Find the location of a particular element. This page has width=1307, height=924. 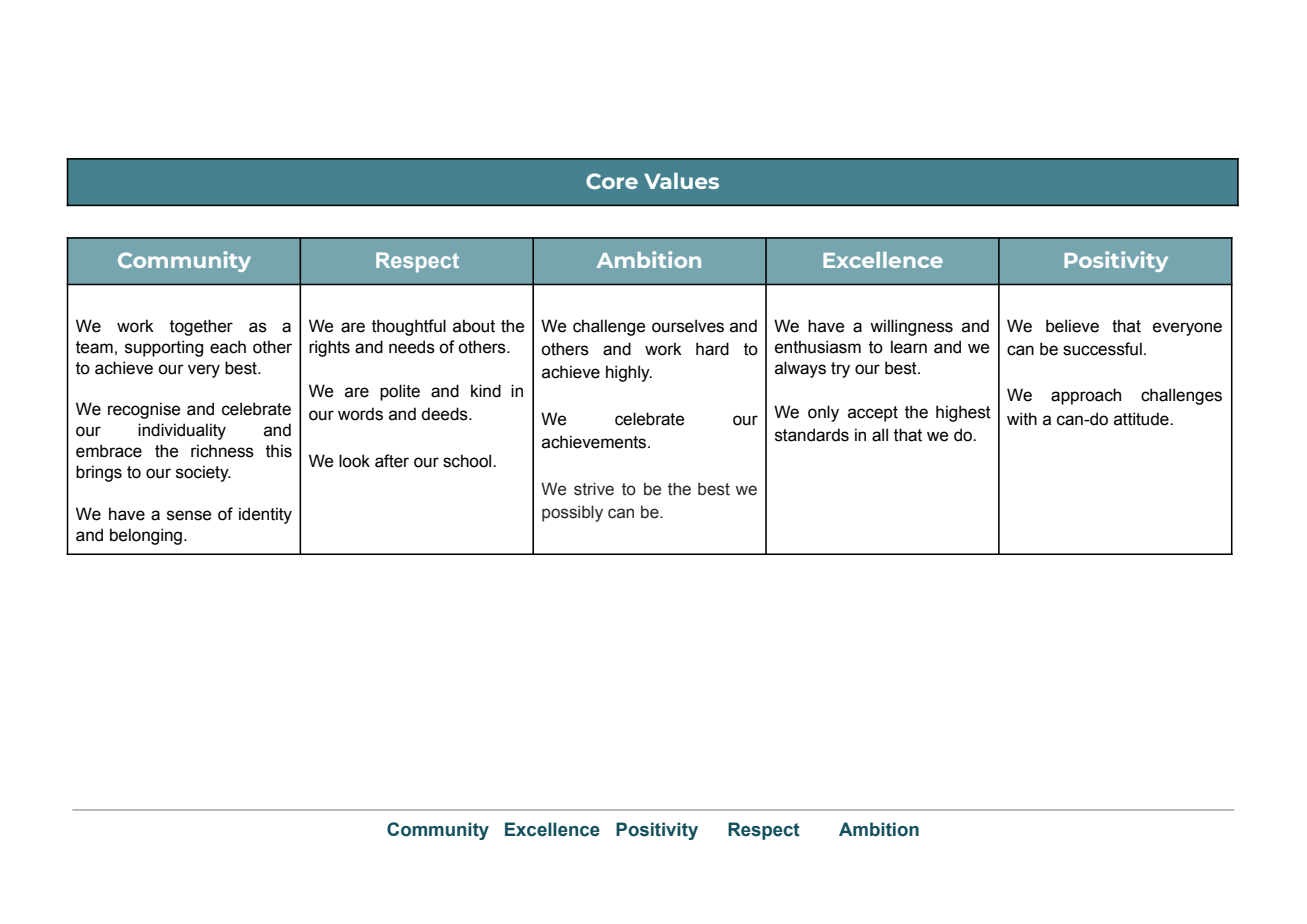

Core is located at coordinates (612, 181).
